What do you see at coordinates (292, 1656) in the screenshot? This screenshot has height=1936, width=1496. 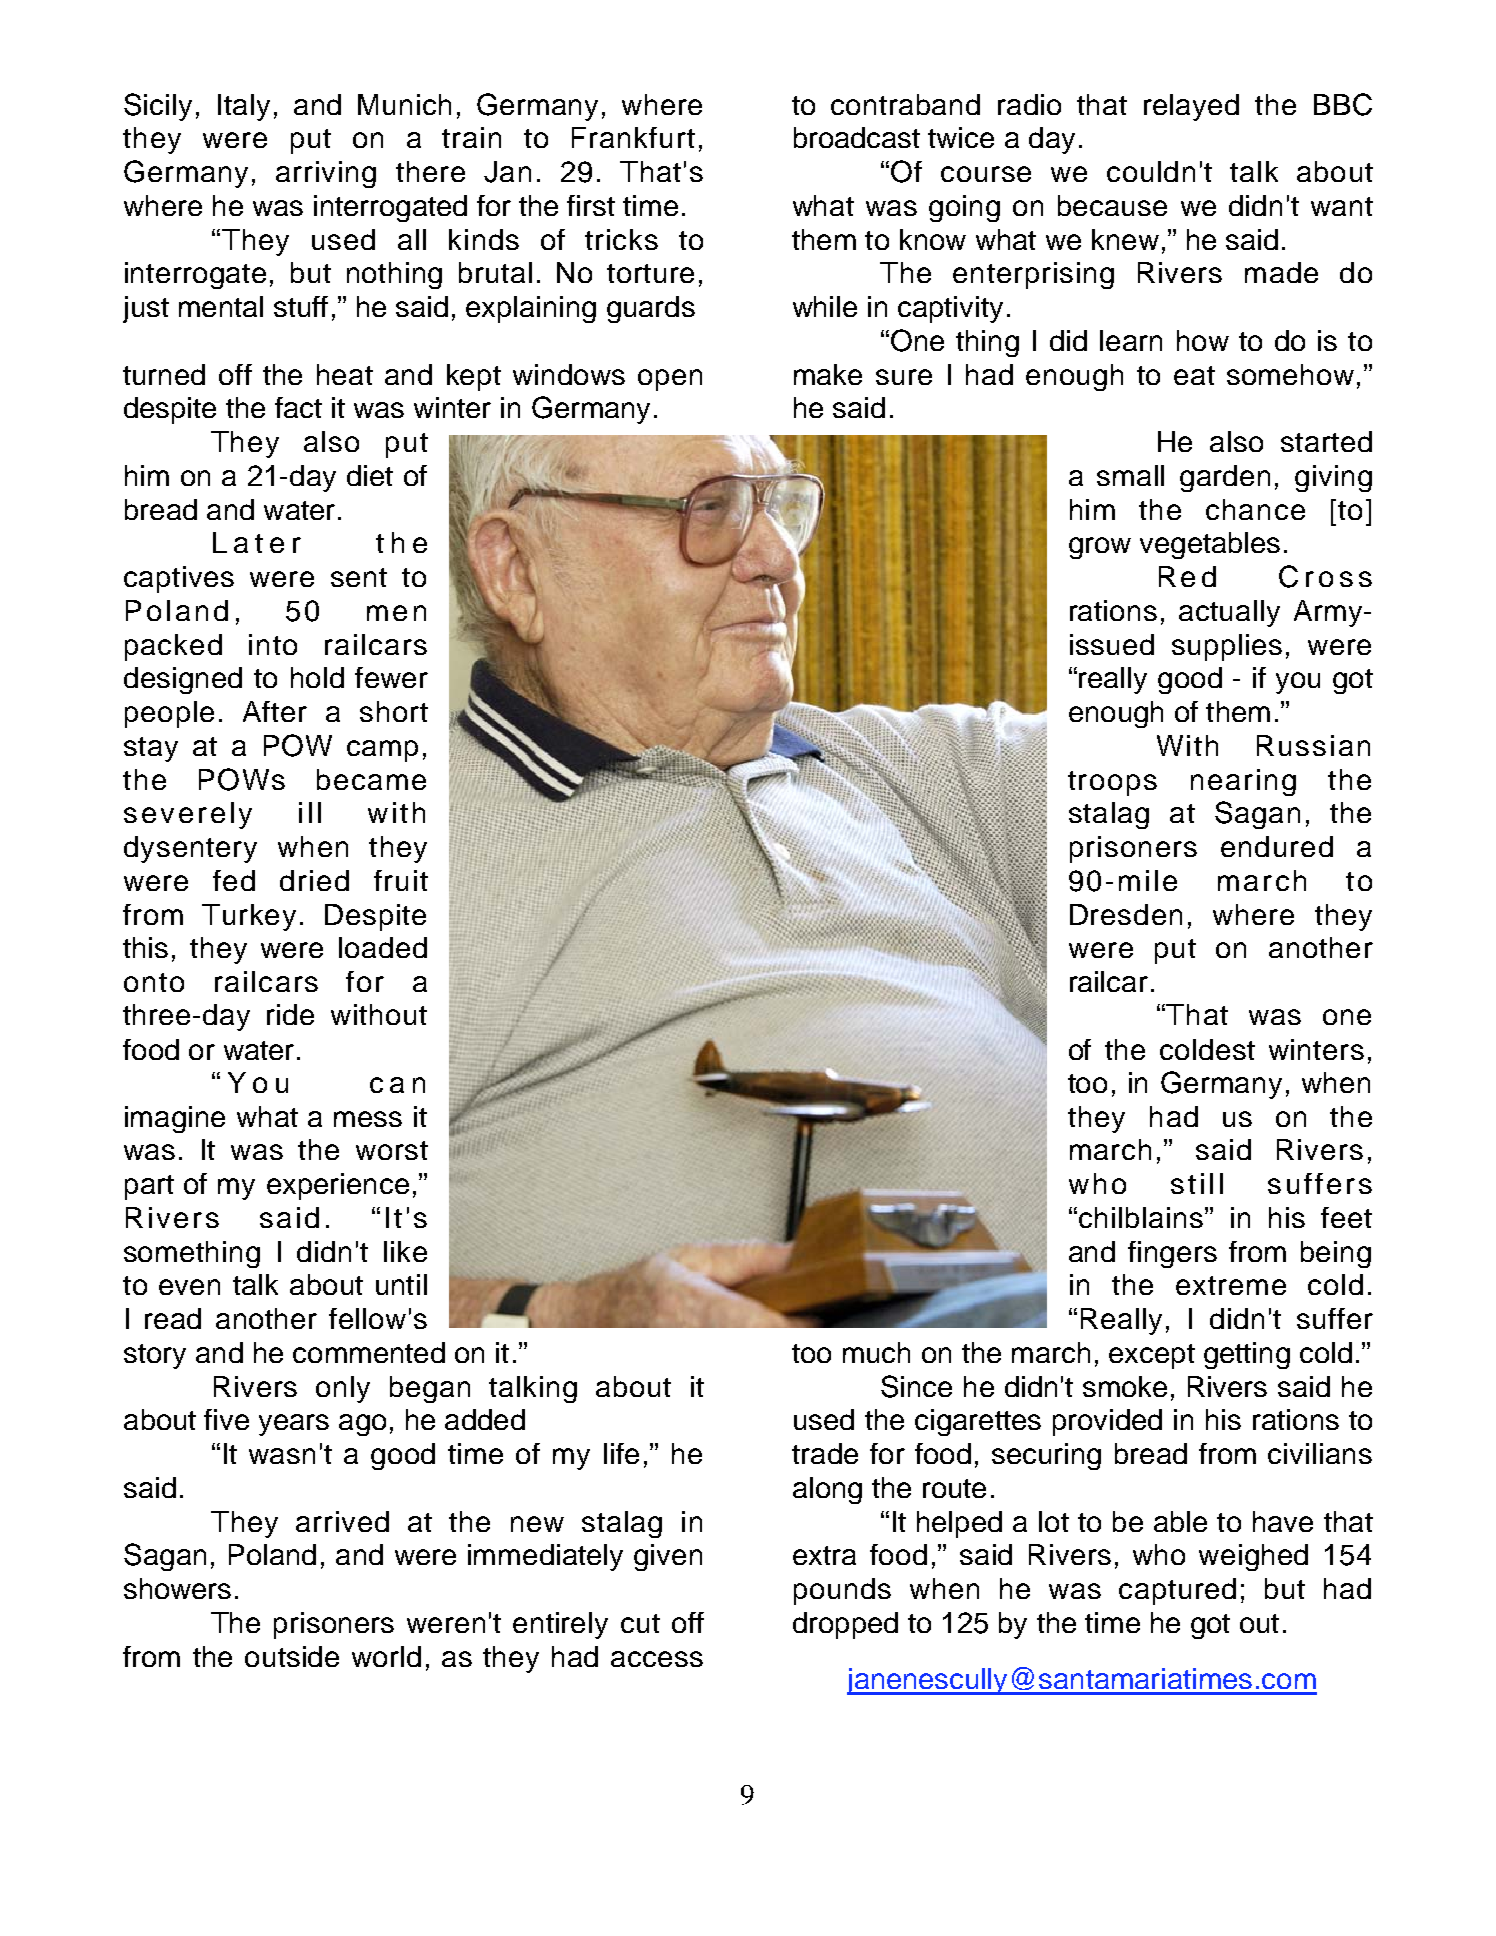 I see `outside` at bounding box center [292, 1656].
